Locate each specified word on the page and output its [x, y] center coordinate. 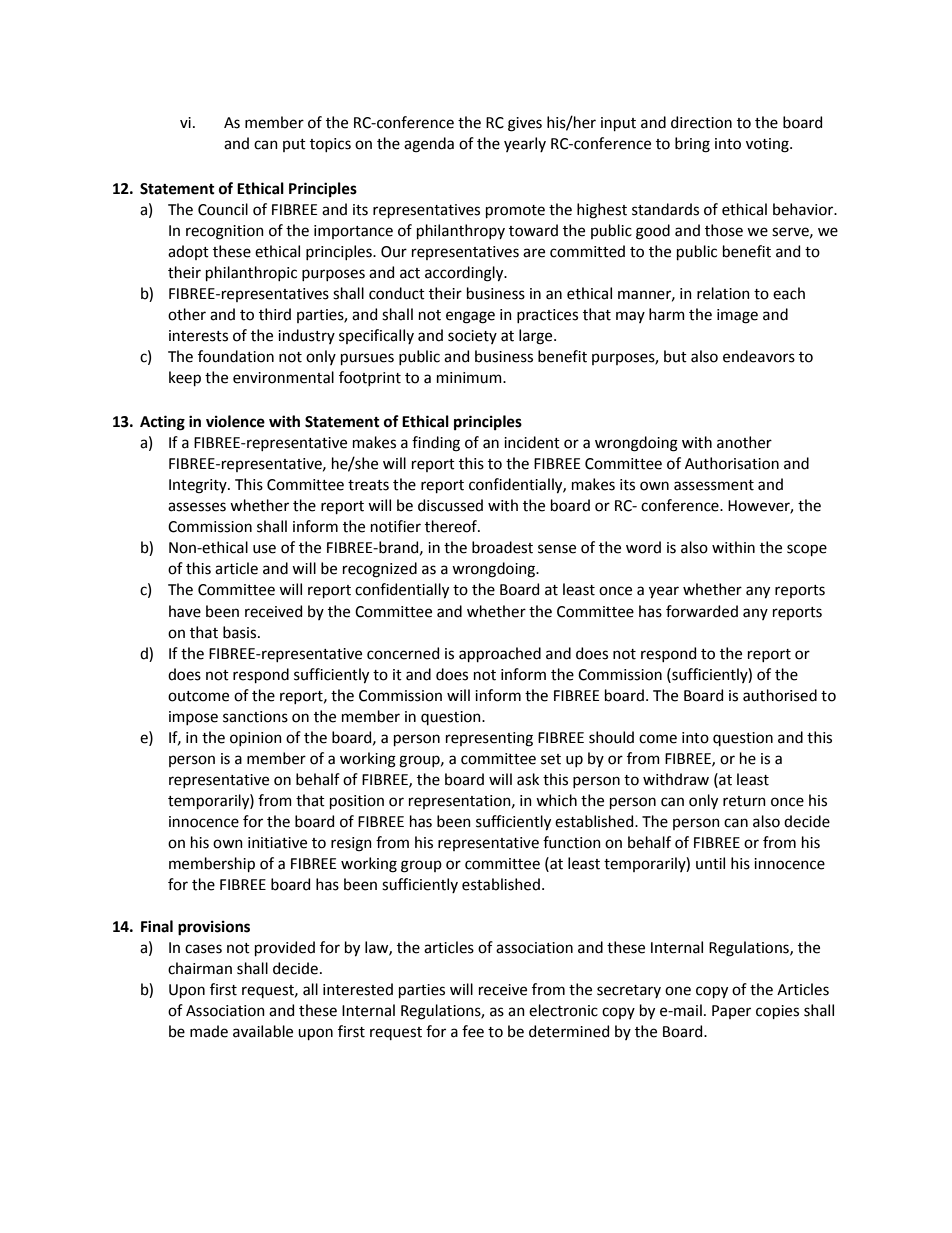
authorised [780, 695]
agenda [429, 145]
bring [692, 145]
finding [436, 444]
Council [223, 209]
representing [489, 739]
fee [473, 1031]
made [209, 1031]
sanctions [255, 717]
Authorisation [732, 463]
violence [235, 421]
